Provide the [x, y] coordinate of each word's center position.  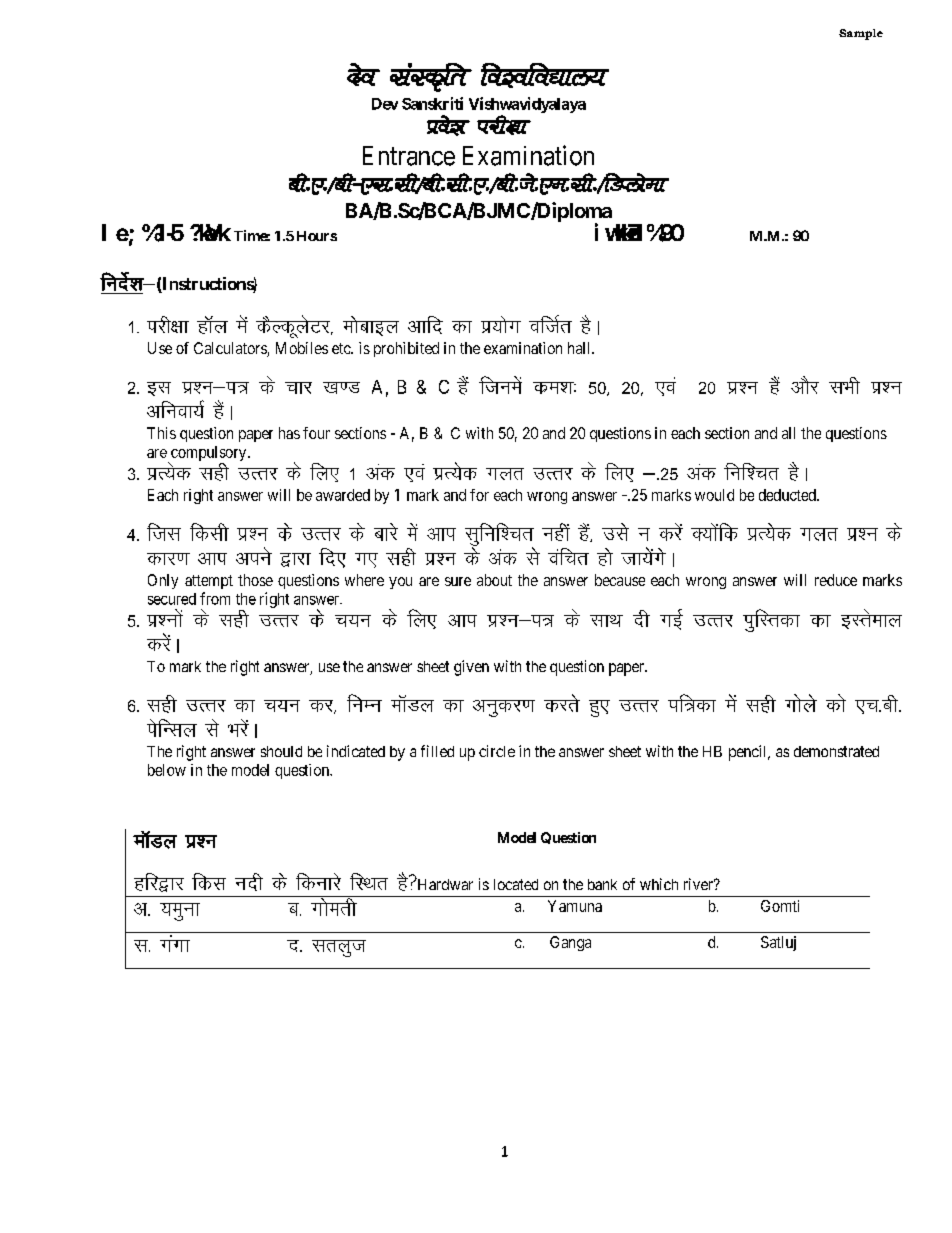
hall [580, 348]
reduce [836, 580]
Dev [385, 104]
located [516, 884]
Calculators [231, 349]
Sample [861, 34]
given [471, 668]
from [215, 598]
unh [249, 882]
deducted [788, 495]
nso [363, 74]
